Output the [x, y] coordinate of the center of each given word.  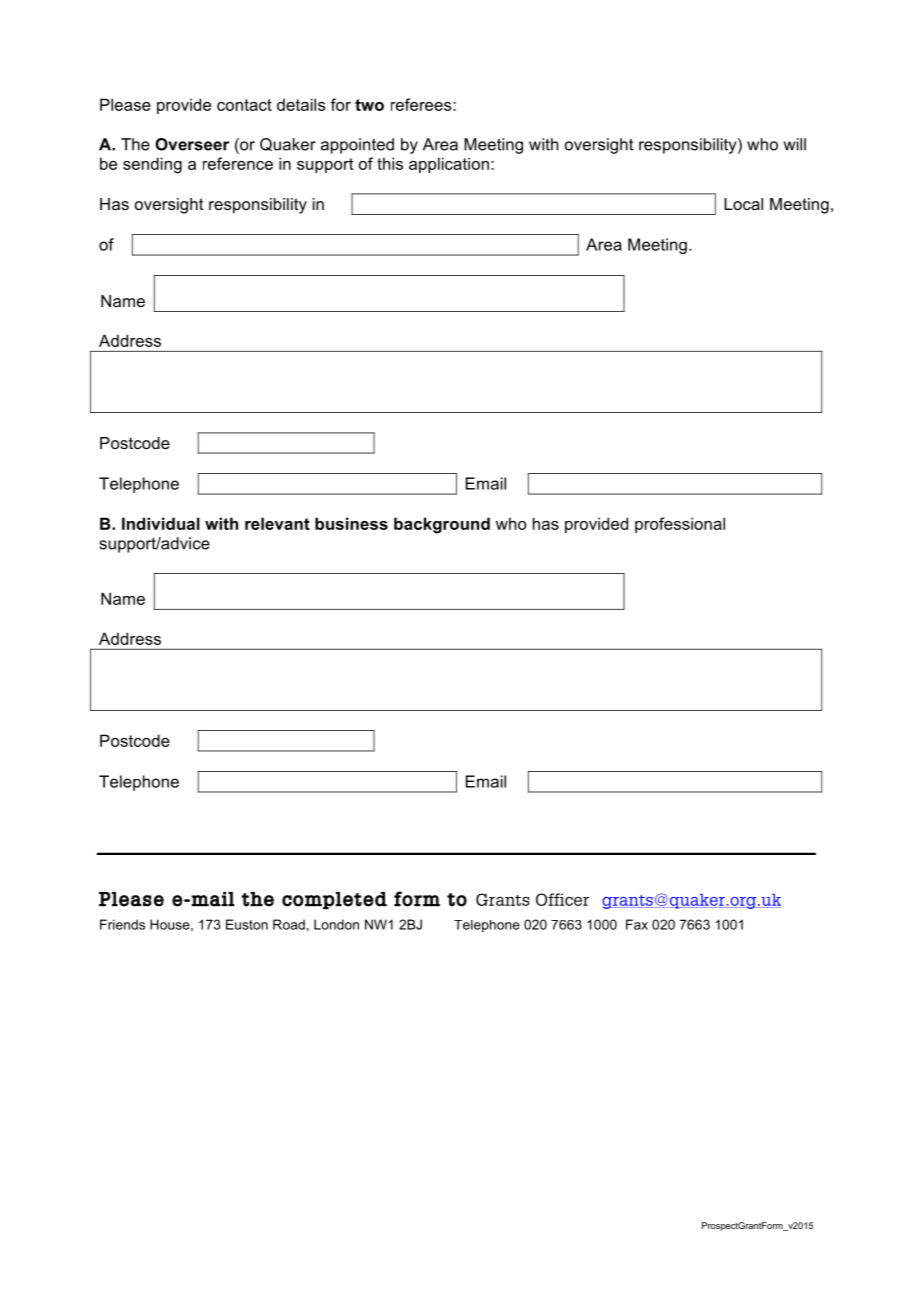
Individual [161, 523]
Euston [247, 924]
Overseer [192, 144]
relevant [277, 523]
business [351, 523]
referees [422, 104]
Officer [562, 899]
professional [680, 525]
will [795, 144]
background [442, 525]
